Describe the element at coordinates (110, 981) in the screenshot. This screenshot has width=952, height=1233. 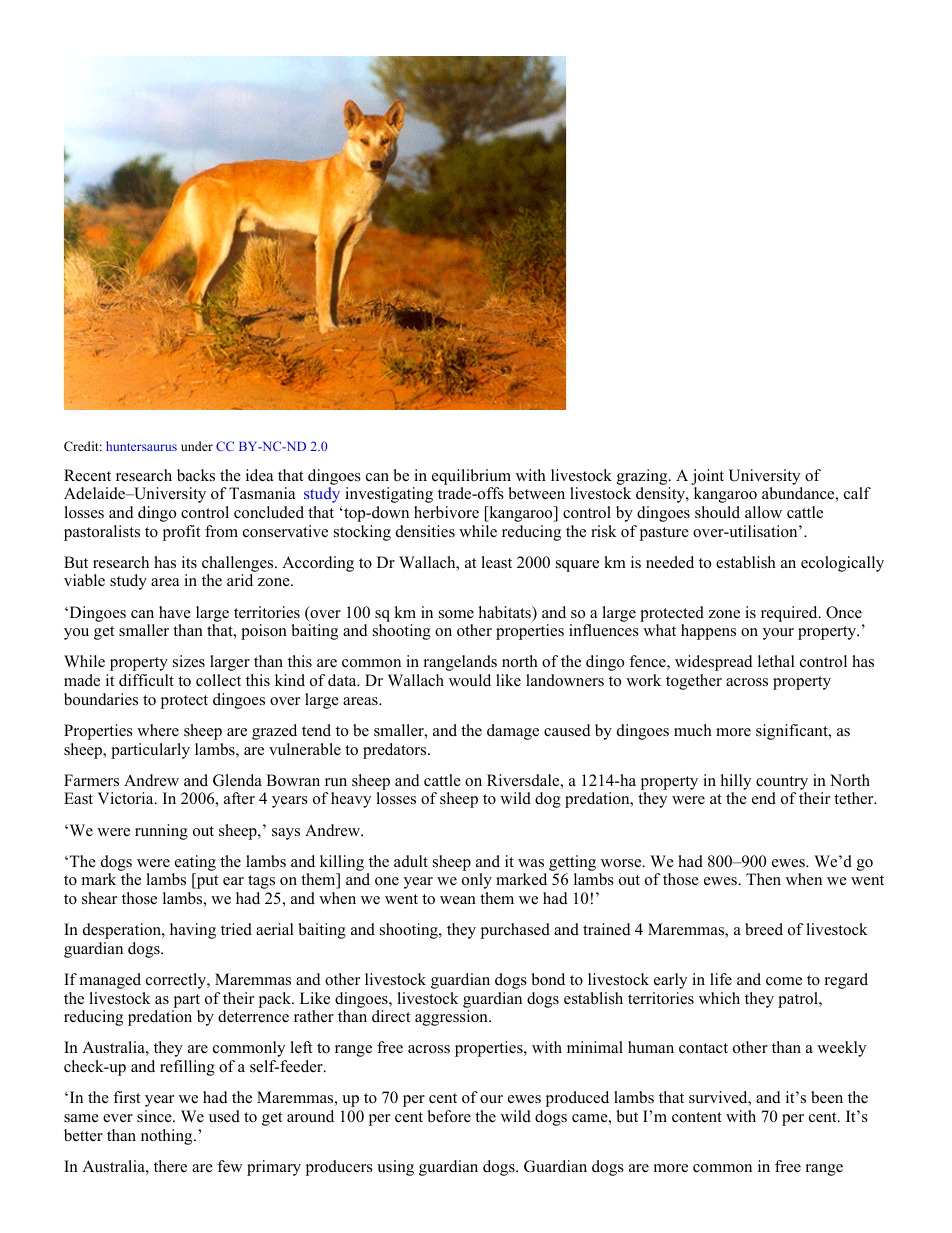
I see `managed` at that location.
